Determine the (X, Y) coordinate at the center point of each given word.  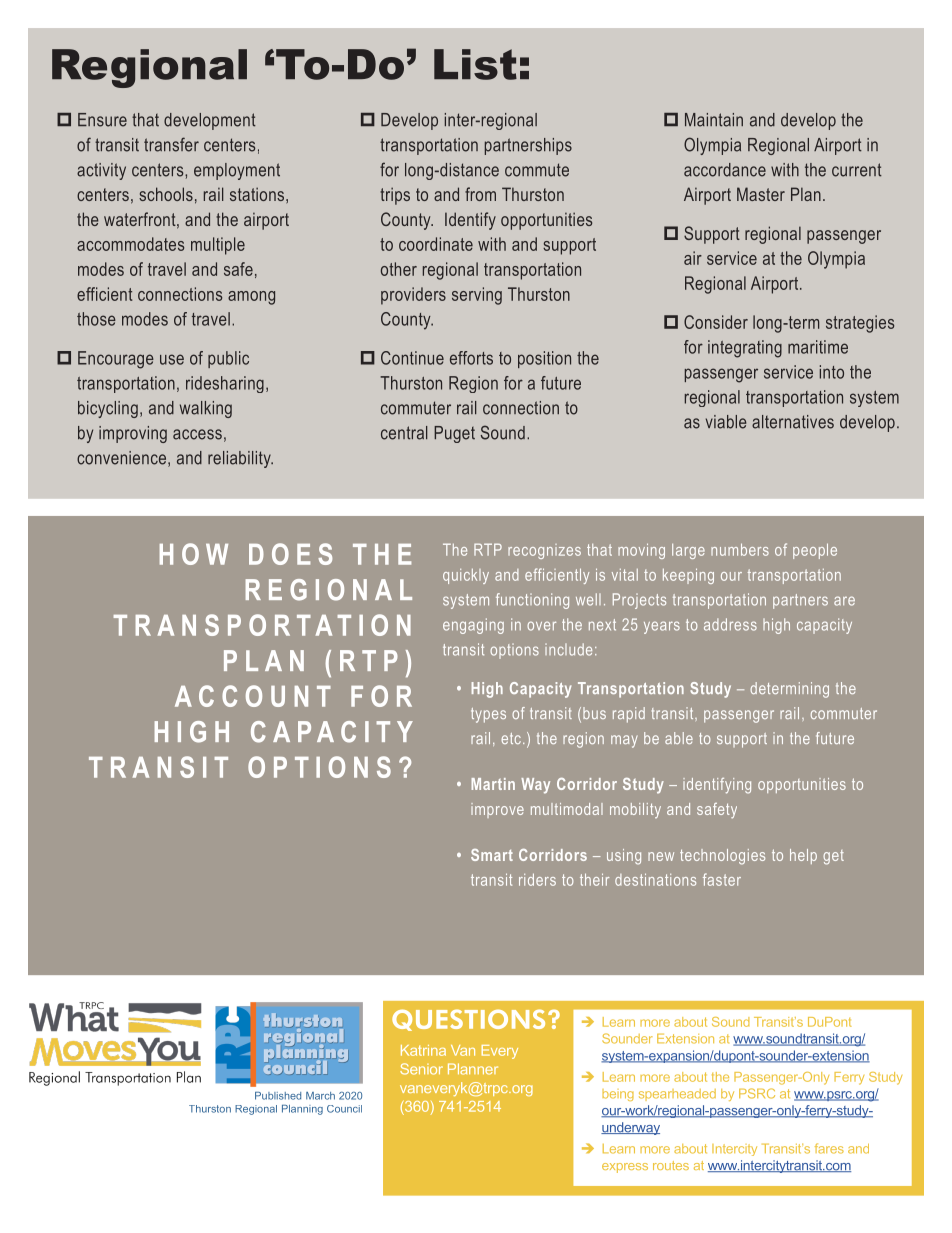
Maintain (714, 120)
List (475, 64)
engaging (473, 626)
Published (278, 1096)
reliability (240, 459)
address (730, 624)
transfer (171, 144)
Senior (421, 1069)
